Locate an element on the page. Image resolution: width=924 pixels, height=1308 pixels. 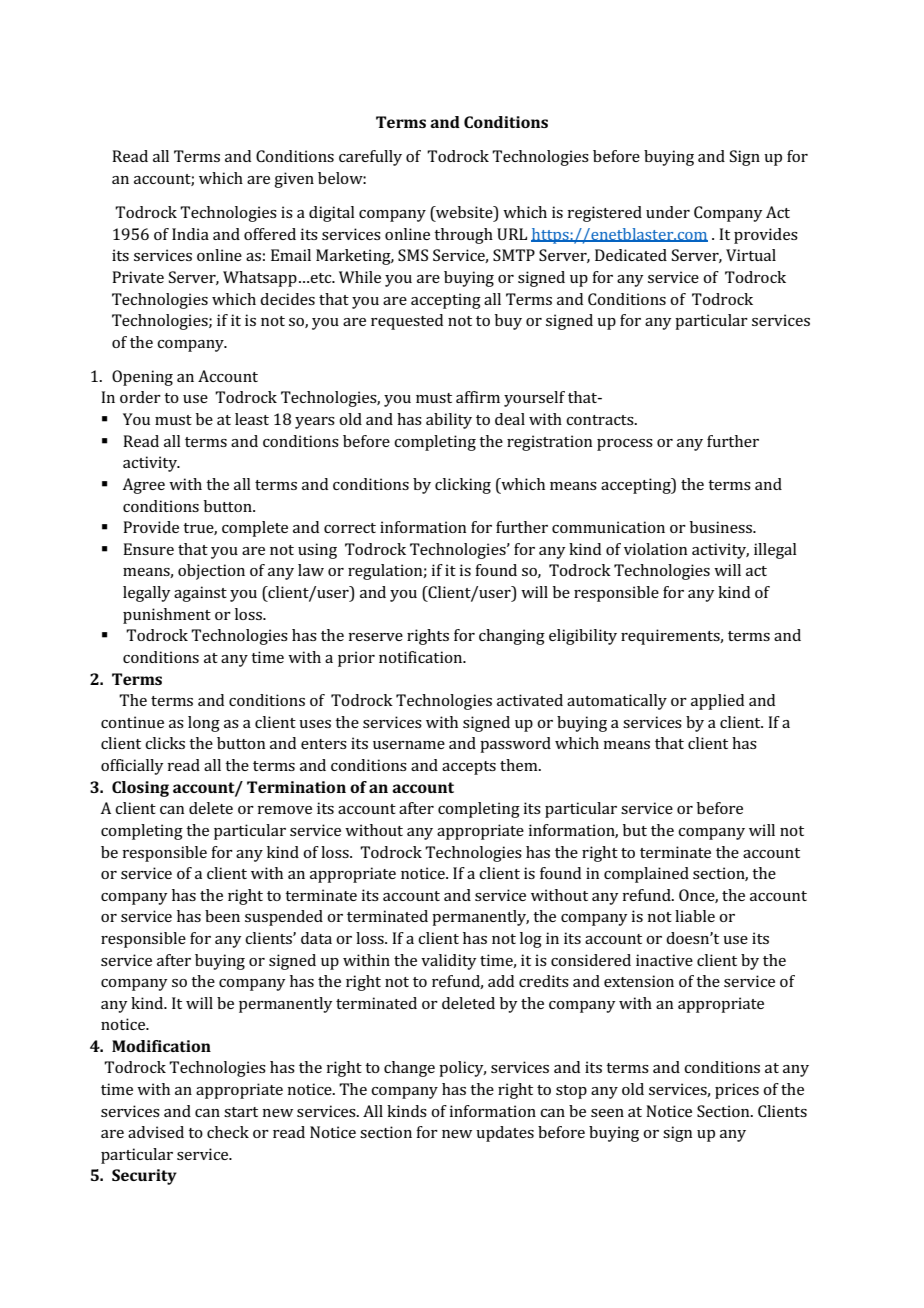
validity is located at coordinates (449, 962).
